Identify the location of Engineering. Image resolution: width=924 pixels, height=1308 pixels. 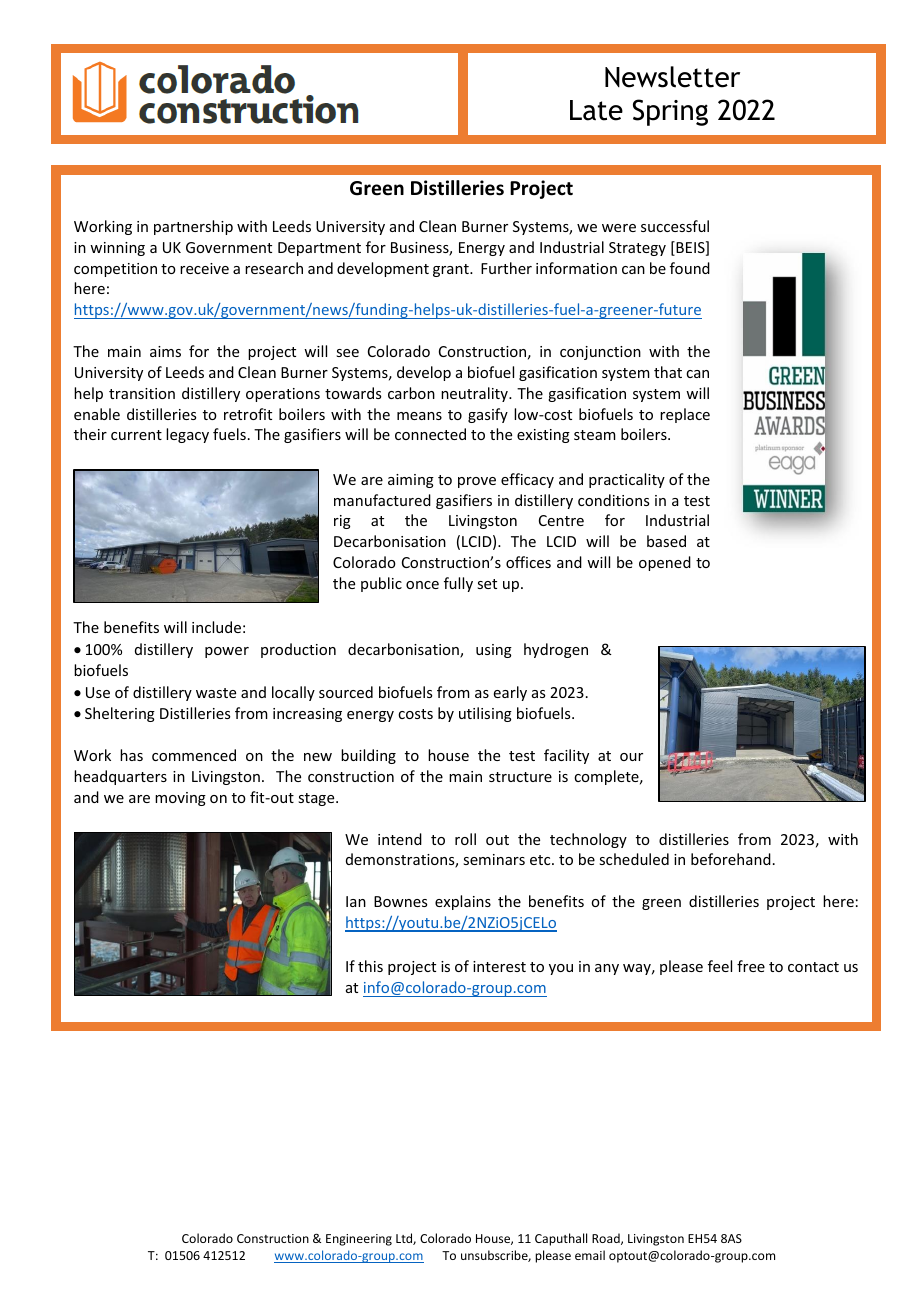
(359, 1240).
